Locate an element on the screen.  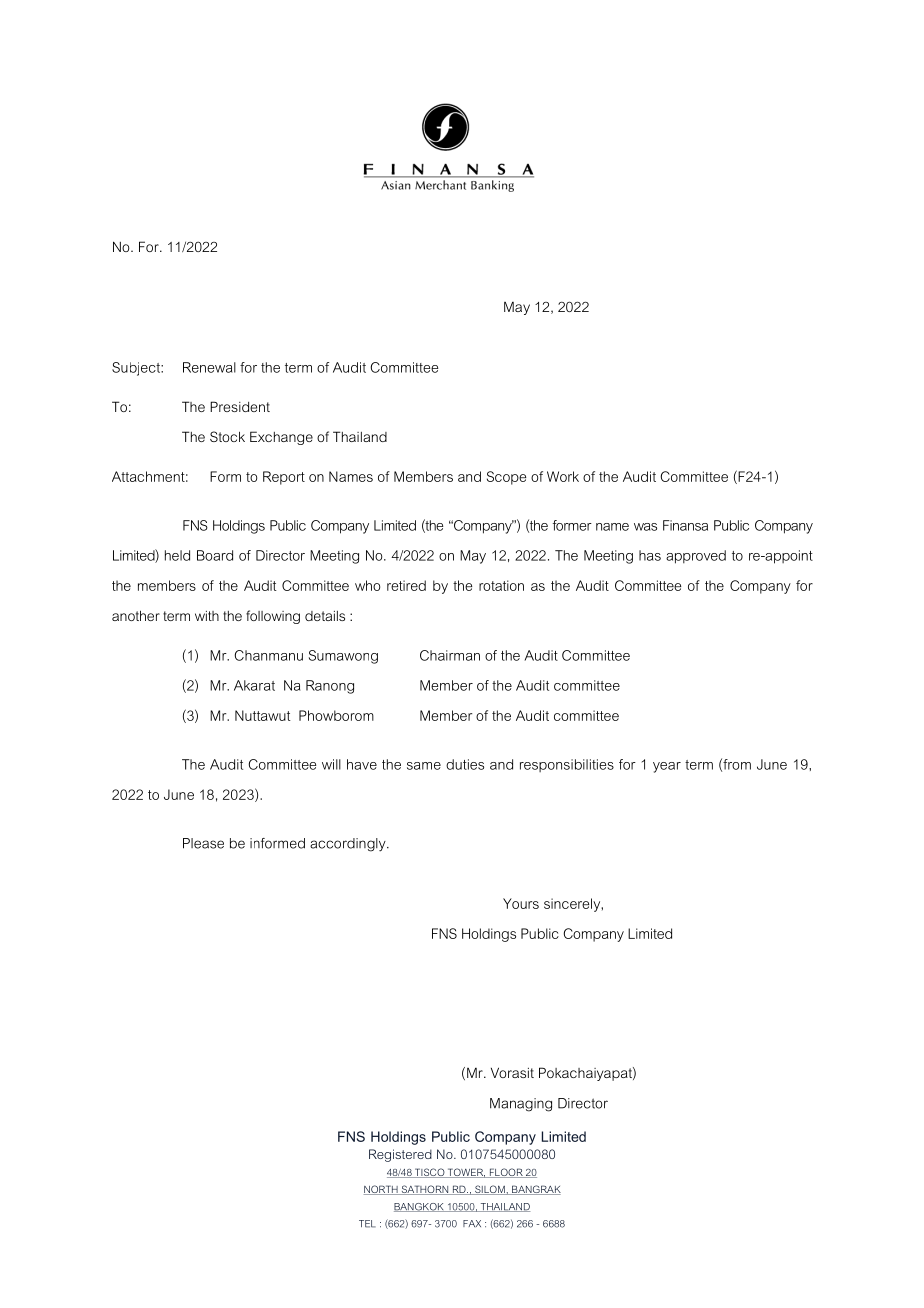
Scope is located at coordinates (506, 478).
